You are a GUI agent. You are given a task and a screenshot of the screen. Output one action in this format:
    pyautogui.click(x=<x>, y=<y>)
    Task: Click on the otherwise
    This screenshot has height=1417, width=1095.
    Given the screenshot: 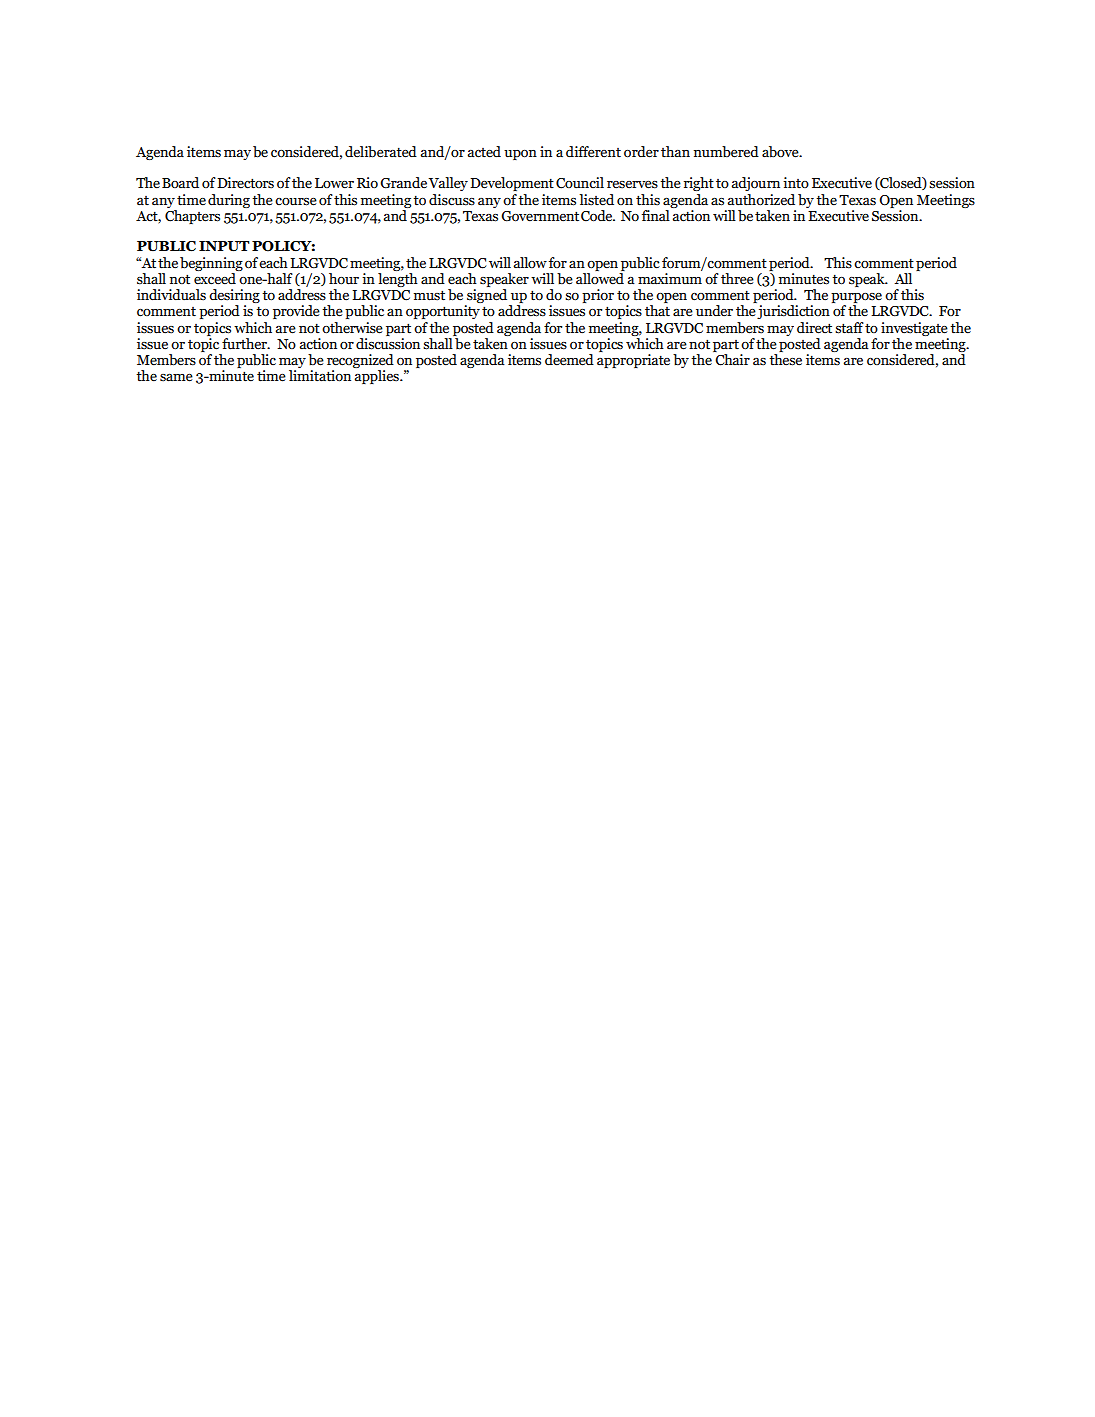 What is the action you would take?
    pyautogui.click(x=352, y=328)
